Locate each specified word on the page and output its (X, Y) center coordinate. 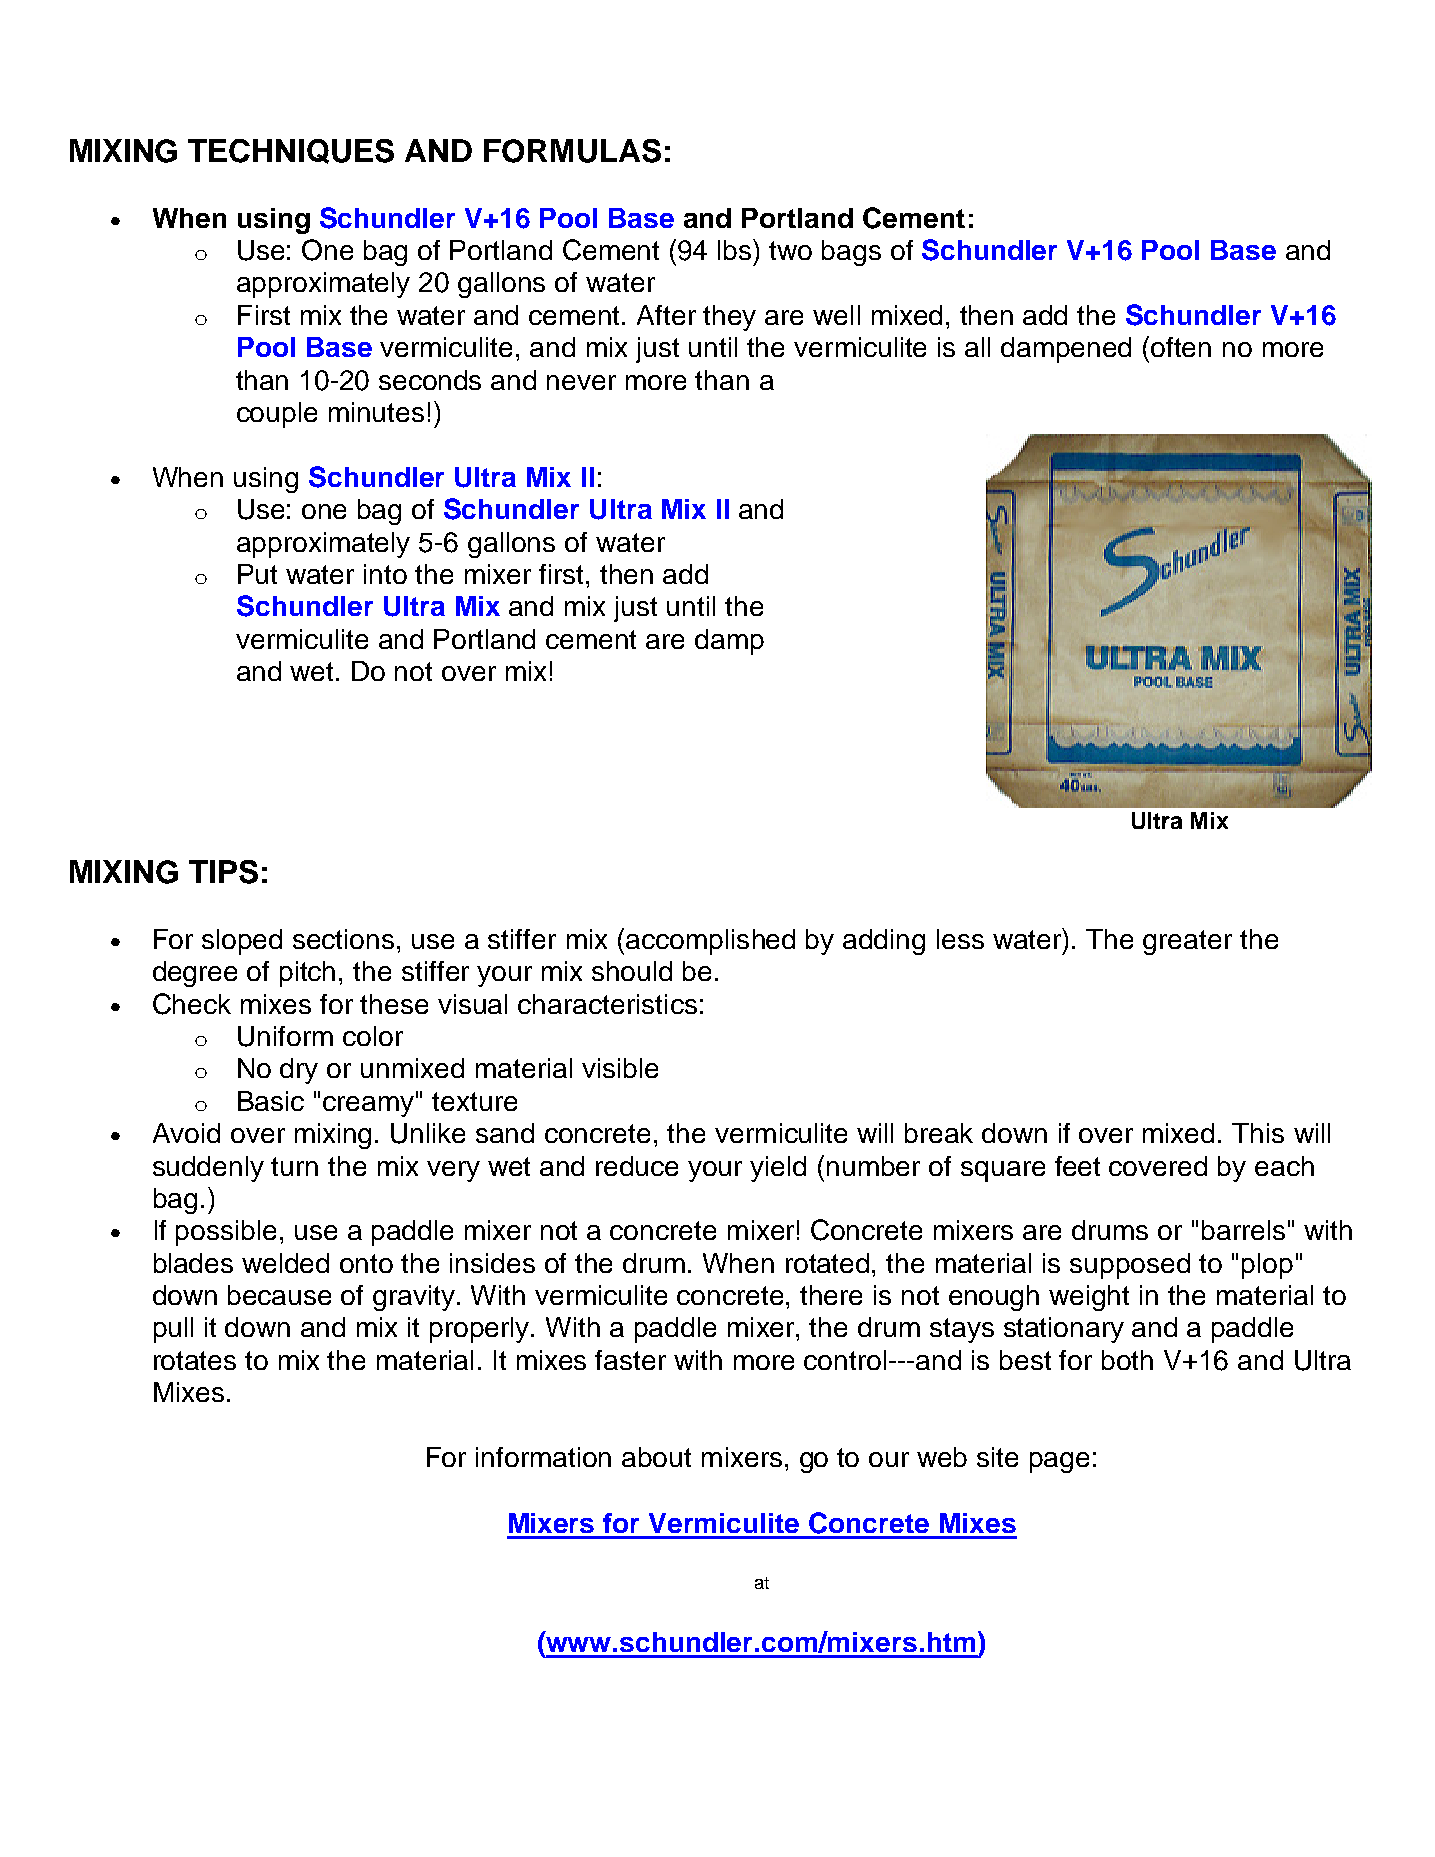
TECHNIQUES (291, 151)
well (836, 315)
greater (1187, 942)
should (632, 971)
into (385, 574)
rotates (195, 1360)
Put (257, 574)
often (1181, 347)
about (656, 1457)
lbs (736, 249)
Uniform (285, 1036)
